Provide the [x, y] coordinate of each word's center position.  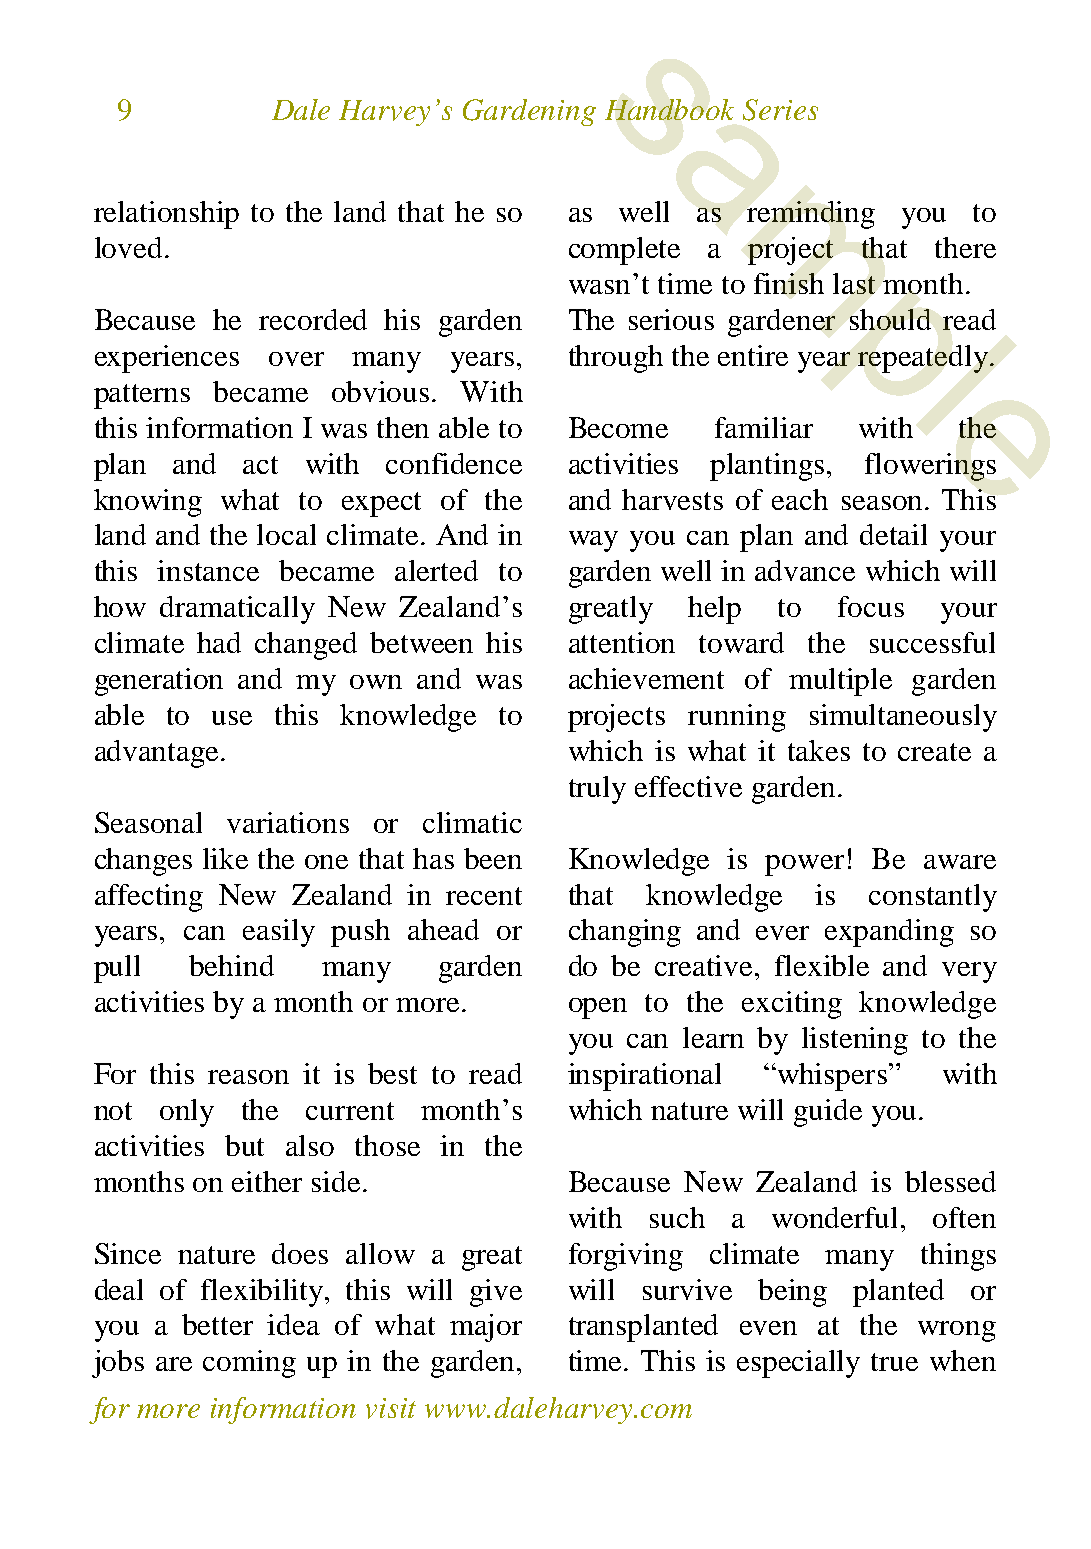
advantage [158, 754]
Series [780, 110]
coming [249, 1364]
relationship [166, 215]
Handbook [669, 109]
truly [597, 790]
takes [819, 750]
